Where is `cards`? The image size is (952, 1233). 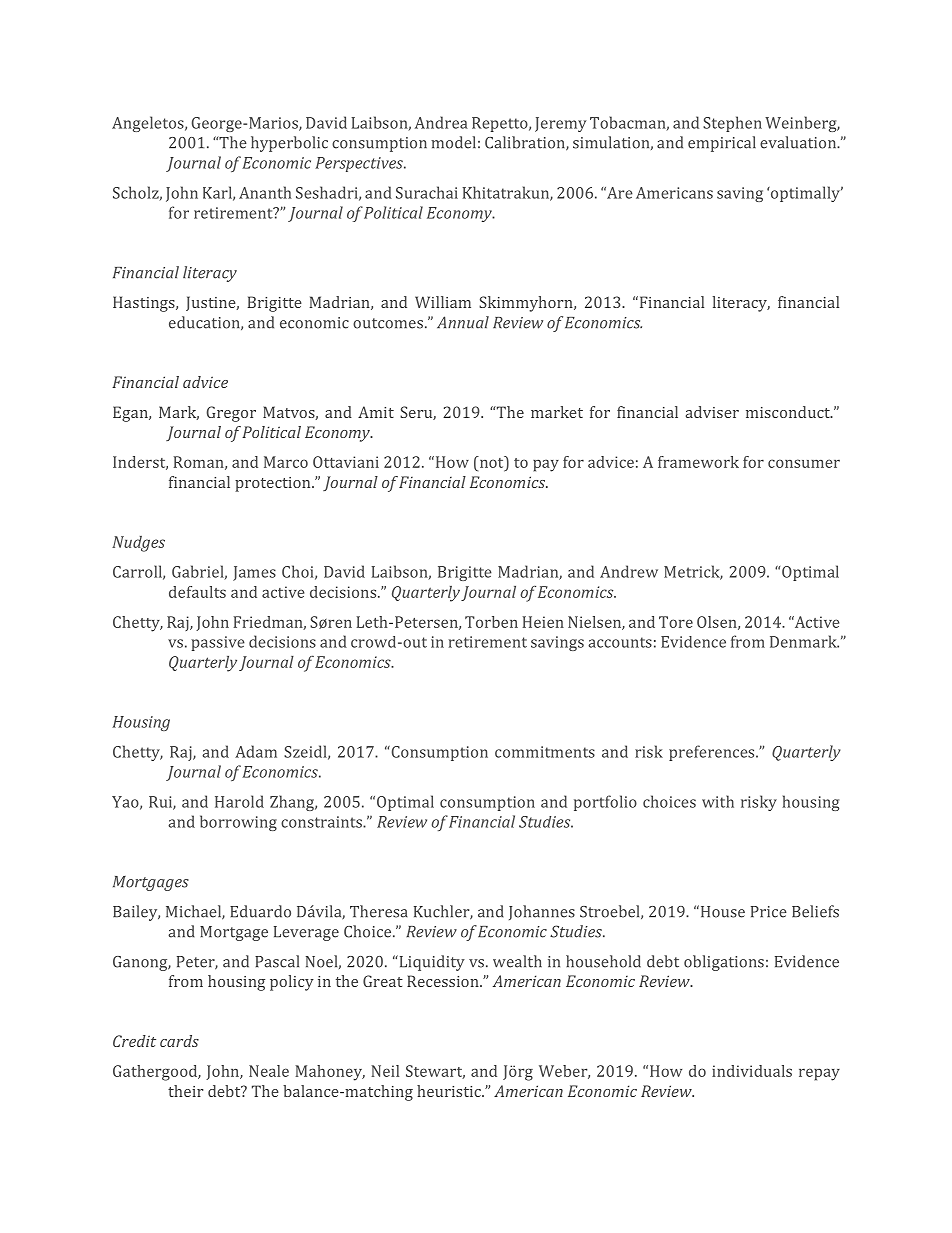 cards is located at coordinates (179, 1041).
